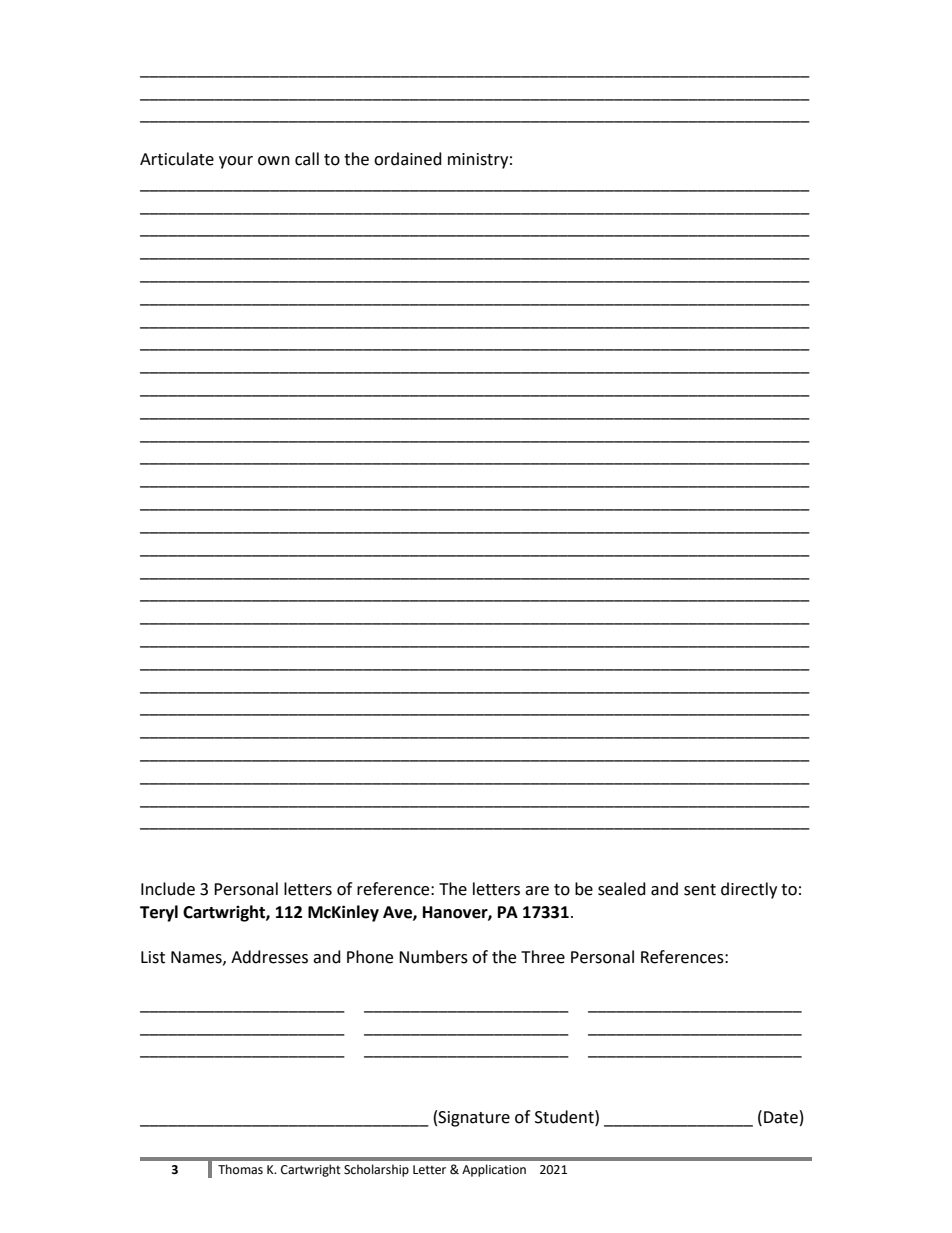 Image resolution: width=952 pixels, height=1233 pixels. What do you see at coordinates (537, 891) in the document?
I see `are` at bounding box center [537, 891].
